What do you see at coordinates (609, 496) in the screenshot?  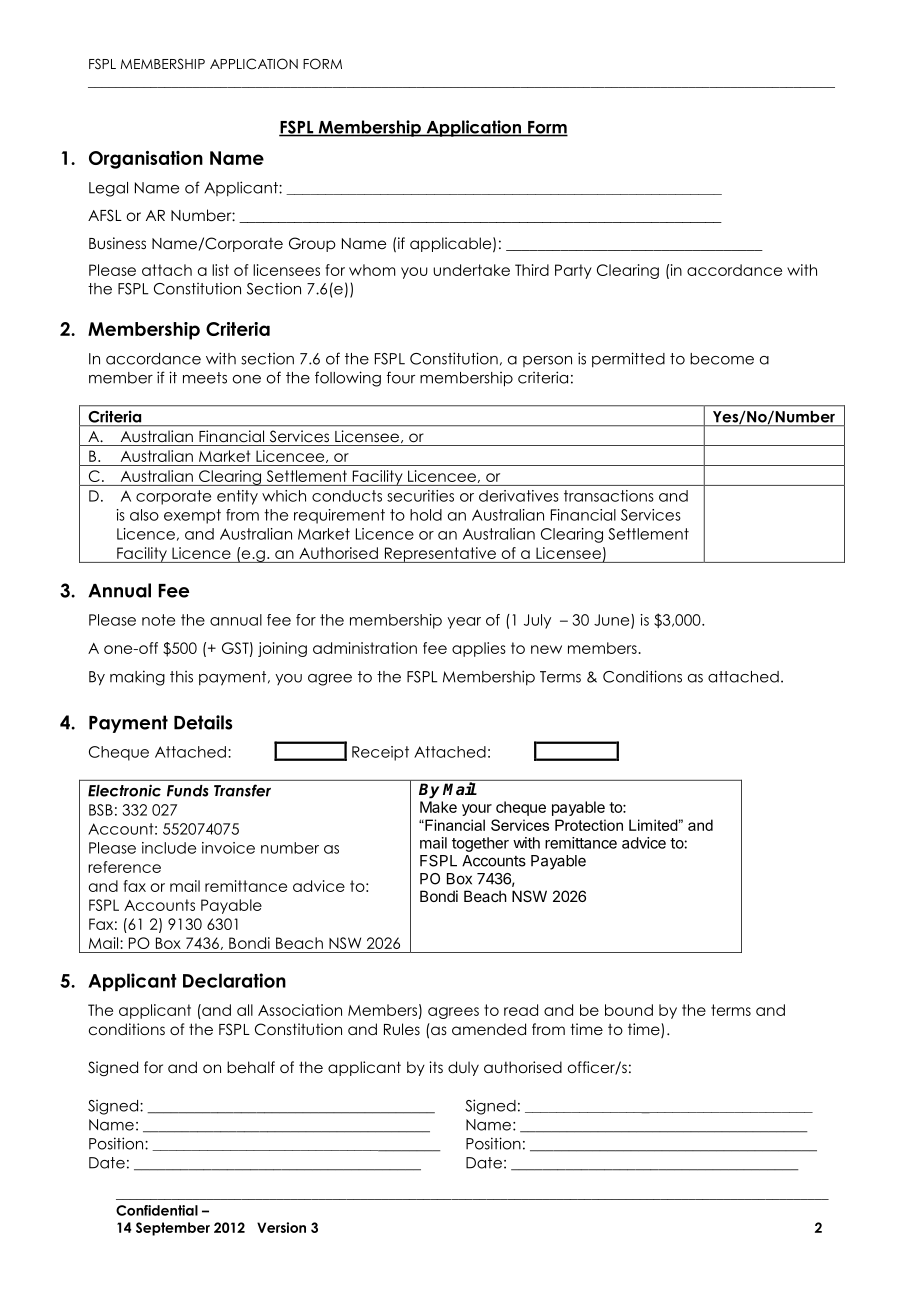 I see `transactions` at bounding box center [609, 496].
